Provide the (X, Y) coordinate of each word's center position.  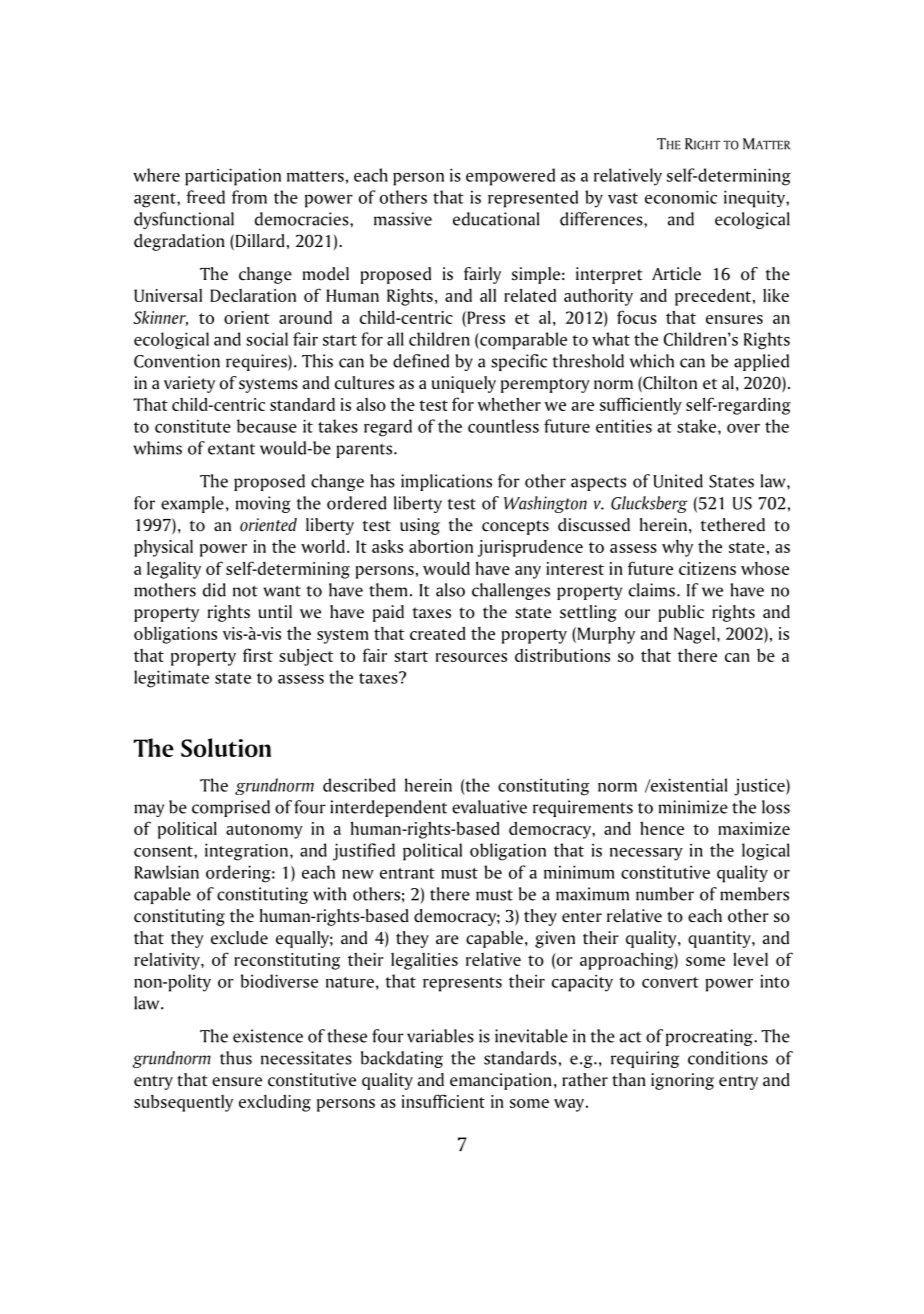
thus (236, 1058)
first (258, 655)
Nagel (694, 635)
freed (205, 197)
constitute (193, 426)
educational (496, 219)
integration (246, 852)
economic (681, 197)
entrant (407, 873)
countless (503, 426)
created (438, 633)
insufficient (443, 1101)
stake (698, 426)
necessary (646, 854)
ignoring (682, 1081)
